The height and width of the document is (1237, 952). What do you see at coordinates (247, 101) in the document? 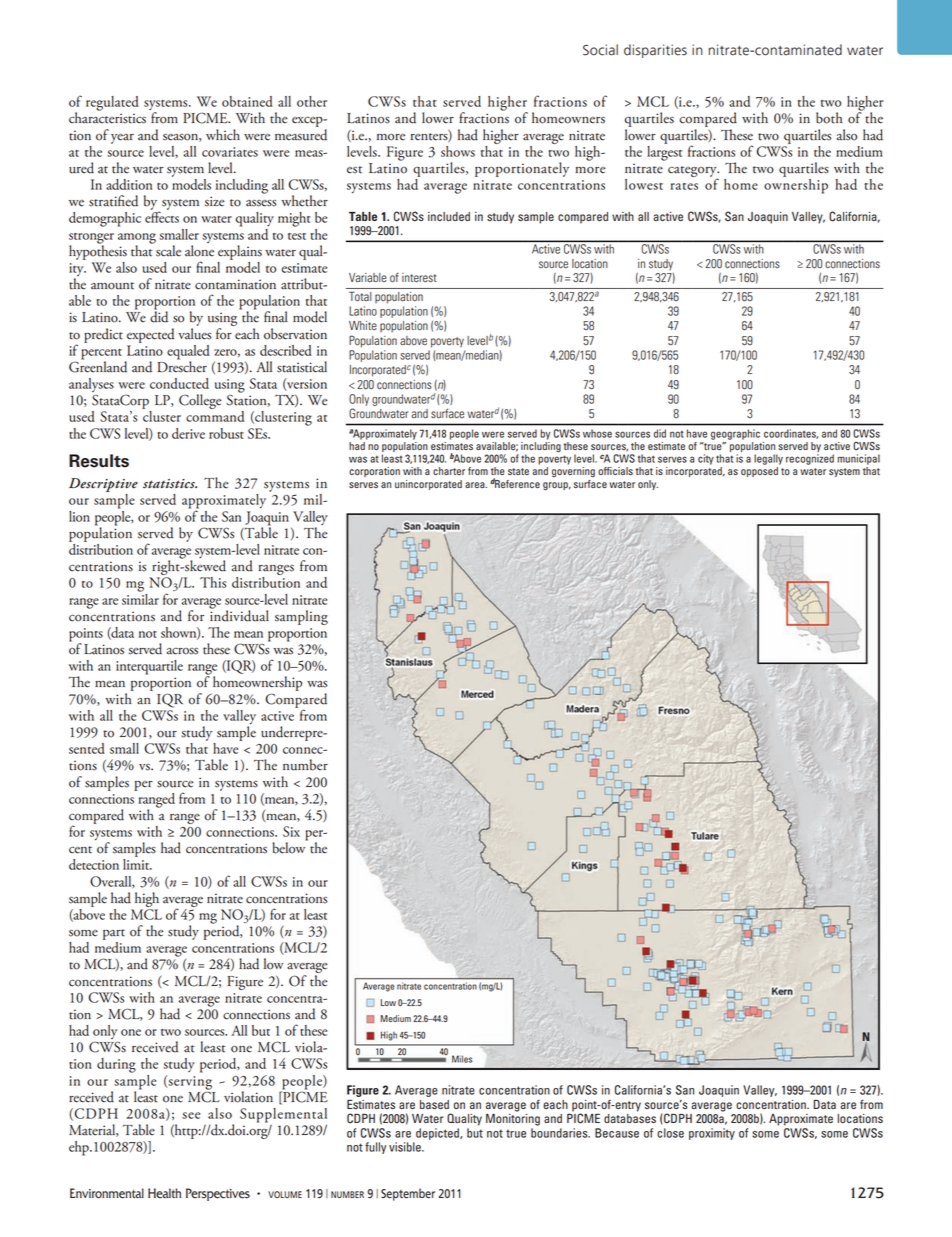
I see `obtained` at bounding box center [247, 101].
